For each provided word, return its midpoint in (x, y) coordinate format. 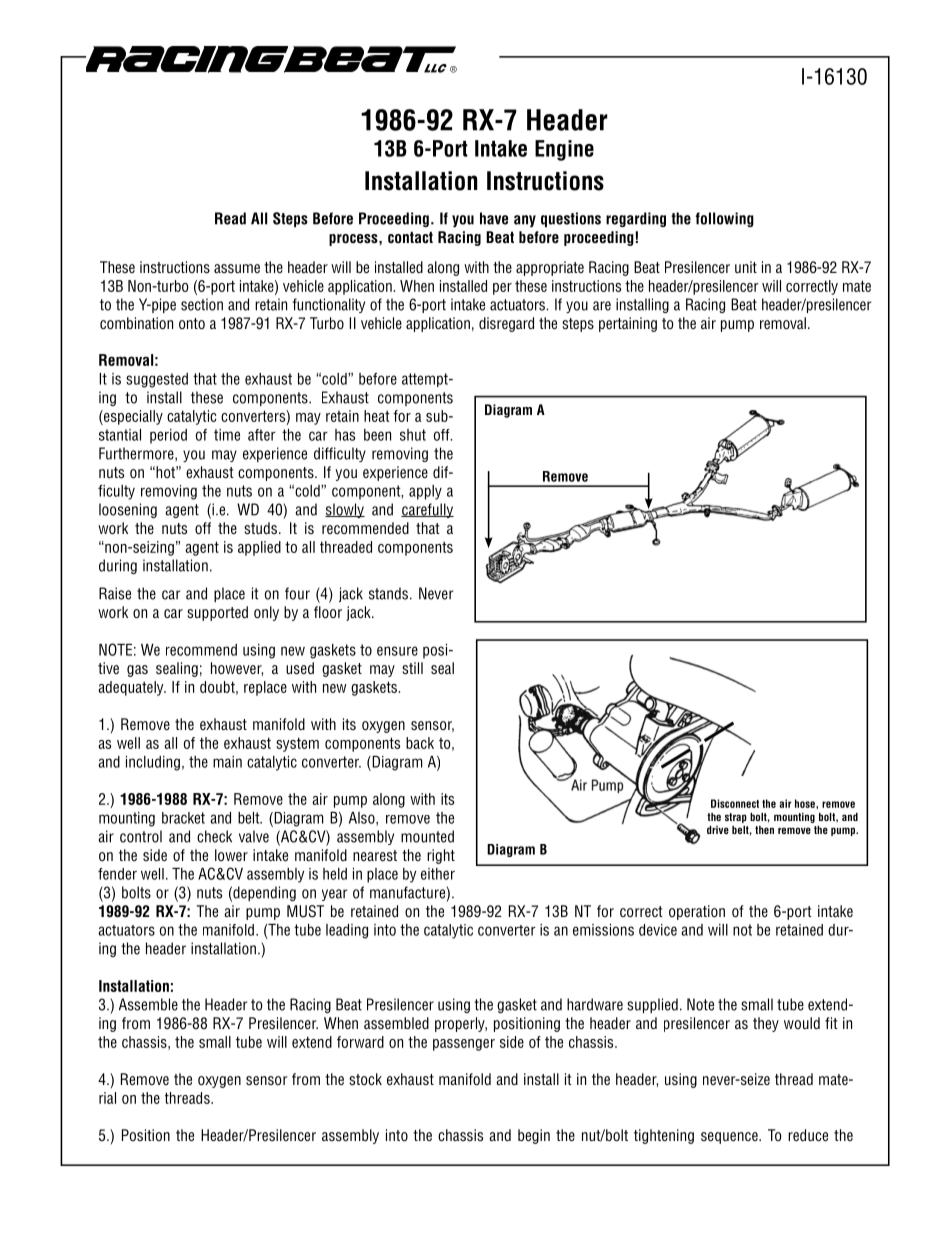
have (494, 218)
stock (365, 1079)
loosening (128, 510)
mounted (427, 836)
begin (534, 1136)
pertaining (628, 324)
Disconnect (735, 803)
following (725, 219)
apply (425, 492)
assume (237, 268)
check (214, 836)
